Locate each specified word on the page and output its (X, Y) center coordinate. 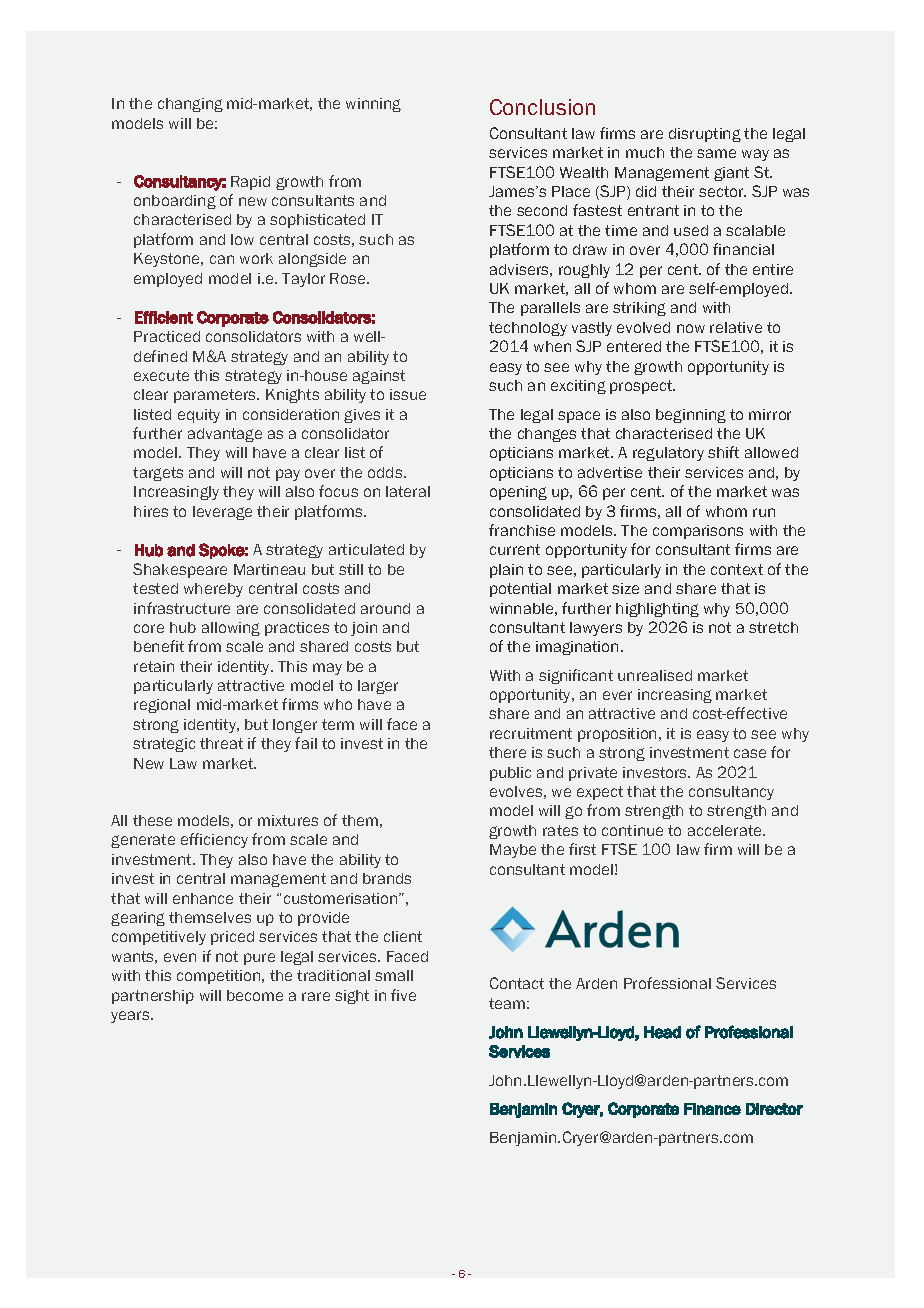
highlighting (657, 610)
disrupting (705, 135)
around (385, 608)
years (131, 1017)
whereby (213, 590)
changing (190, 105)
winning (373, 105)
